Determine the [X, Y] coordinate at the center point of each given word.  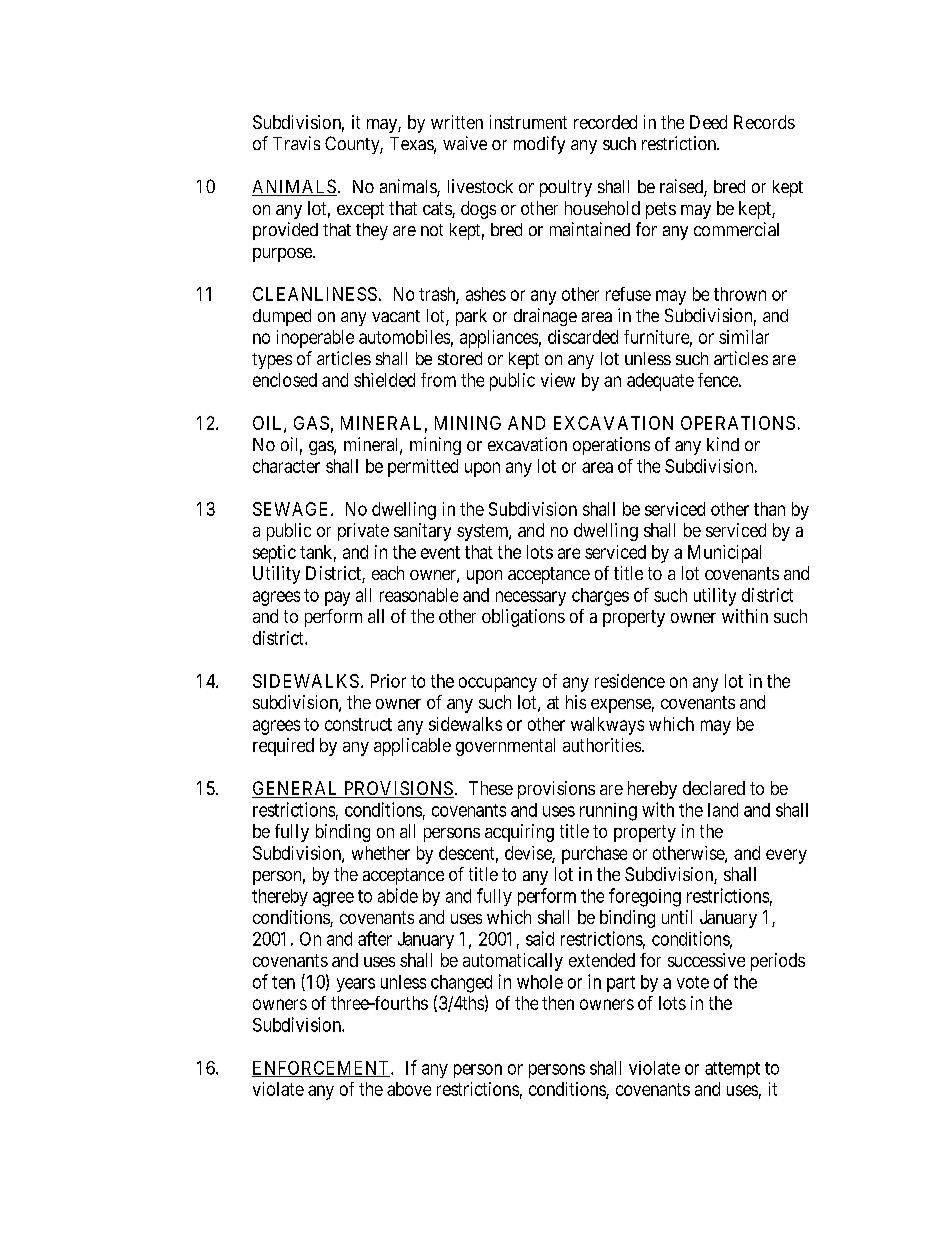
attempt [732, 1070]
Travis [296, 143]
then [558, 1003]
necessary [531, 598]
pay [337, 598]
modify [539, 145]
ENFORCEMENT [322, 1069]
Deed [708, 122]
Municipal [724, 554]
